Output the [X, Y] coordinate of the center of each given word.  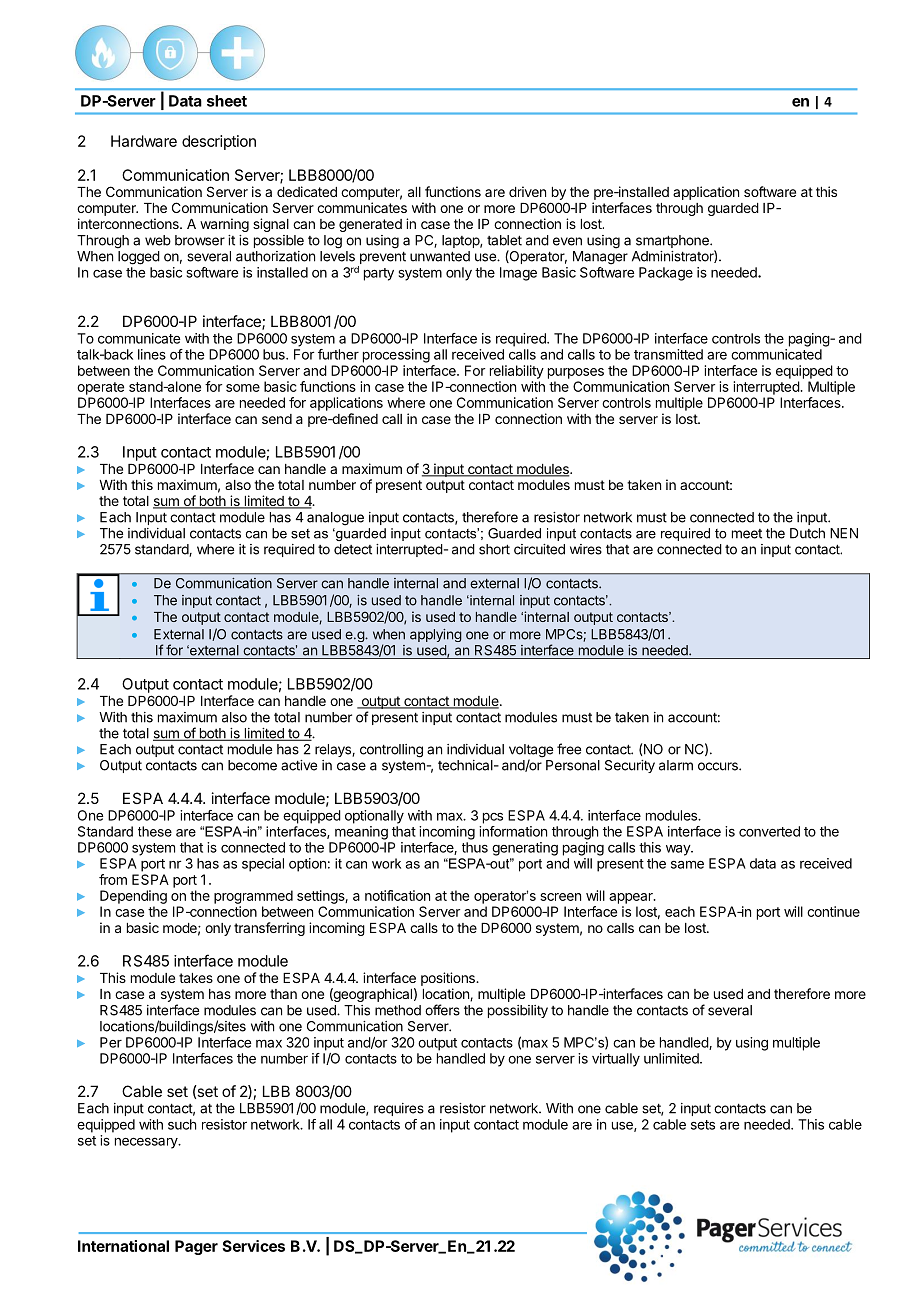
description [219, 142]
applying [436, 635]
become [252, 765]
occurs [719, 766]
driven [527, 191]
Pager [196, 1247]
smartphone [673, 241]
